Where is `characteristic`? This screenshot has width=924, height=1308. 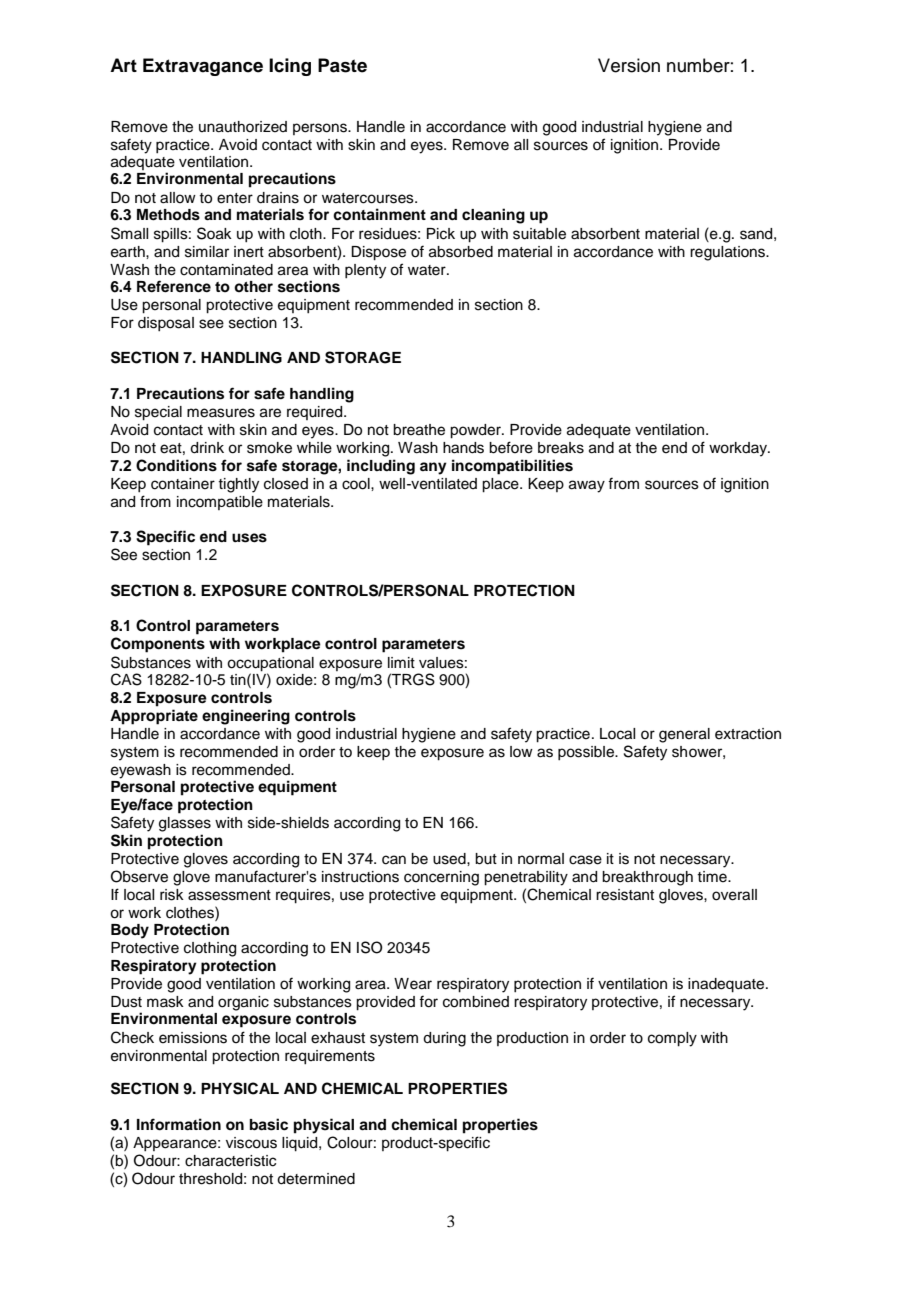
characteristic is located at coordinates (230, 1161).
